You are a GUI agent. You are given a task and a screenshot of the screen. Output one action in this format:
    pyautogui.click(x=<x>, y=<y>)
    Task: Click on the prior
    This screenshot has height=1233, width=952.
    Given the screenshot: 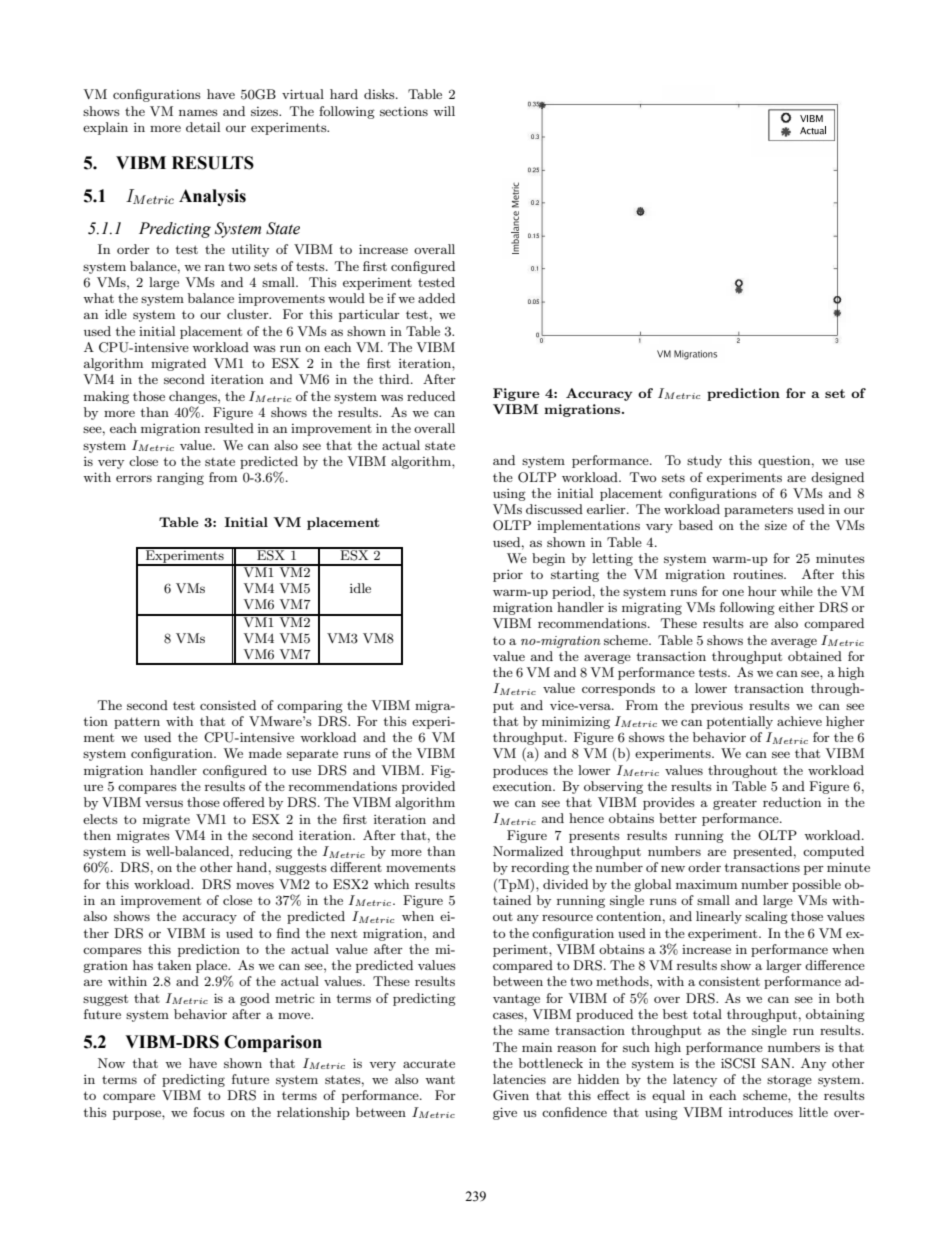 What is the action you would take?
    pyautogui.click(x=508, y=576)
